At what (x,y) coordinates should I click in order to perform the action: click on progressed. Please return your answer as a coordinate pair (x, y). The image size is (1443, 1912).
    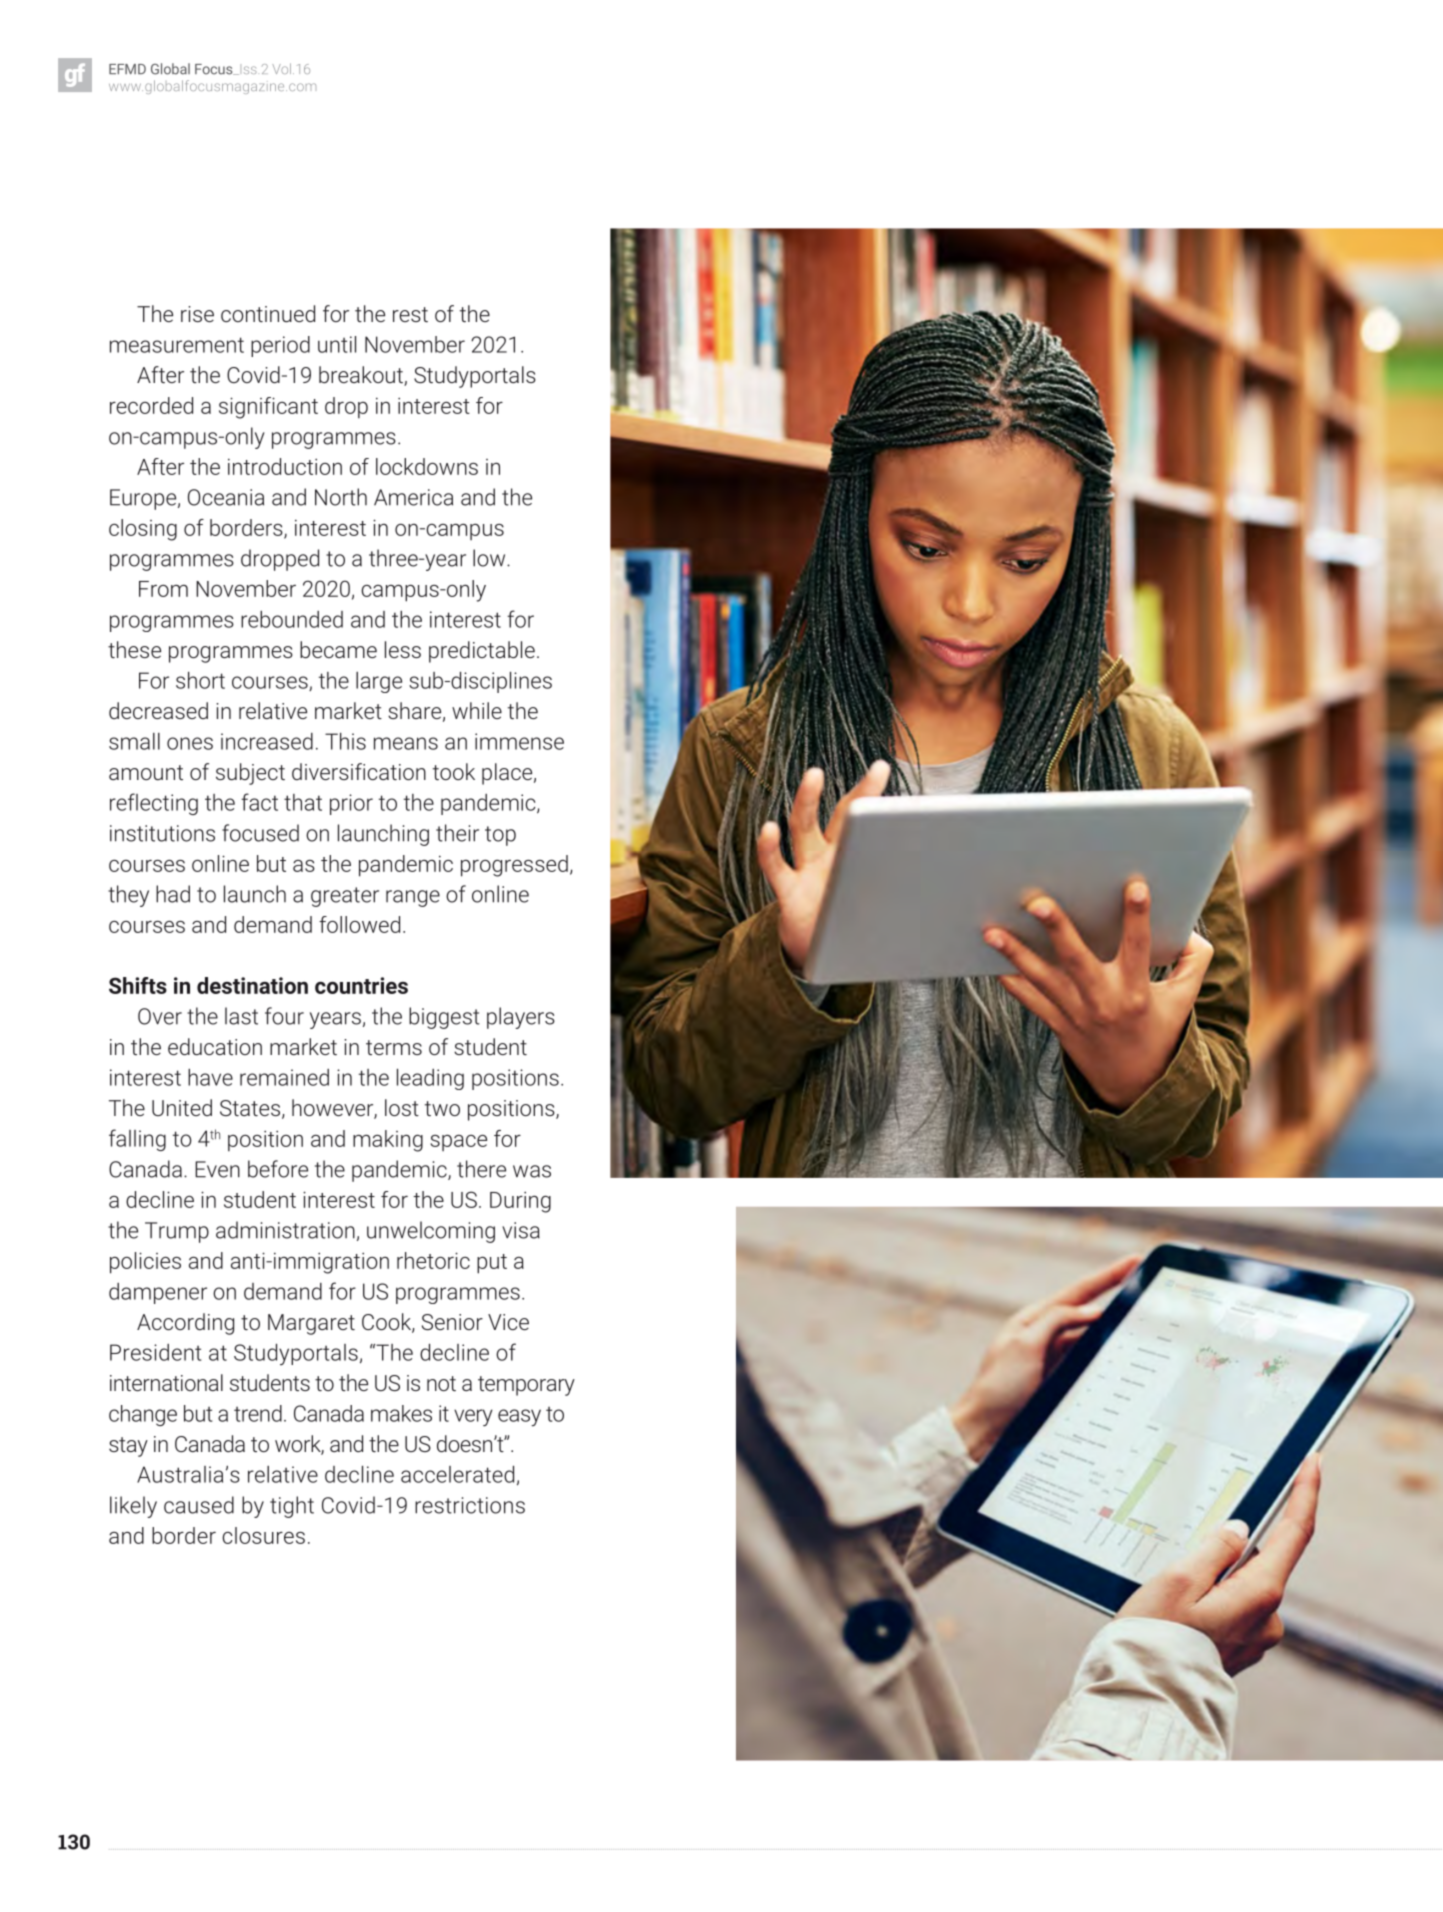
    Looking at the image, I should click on (514, 866).
